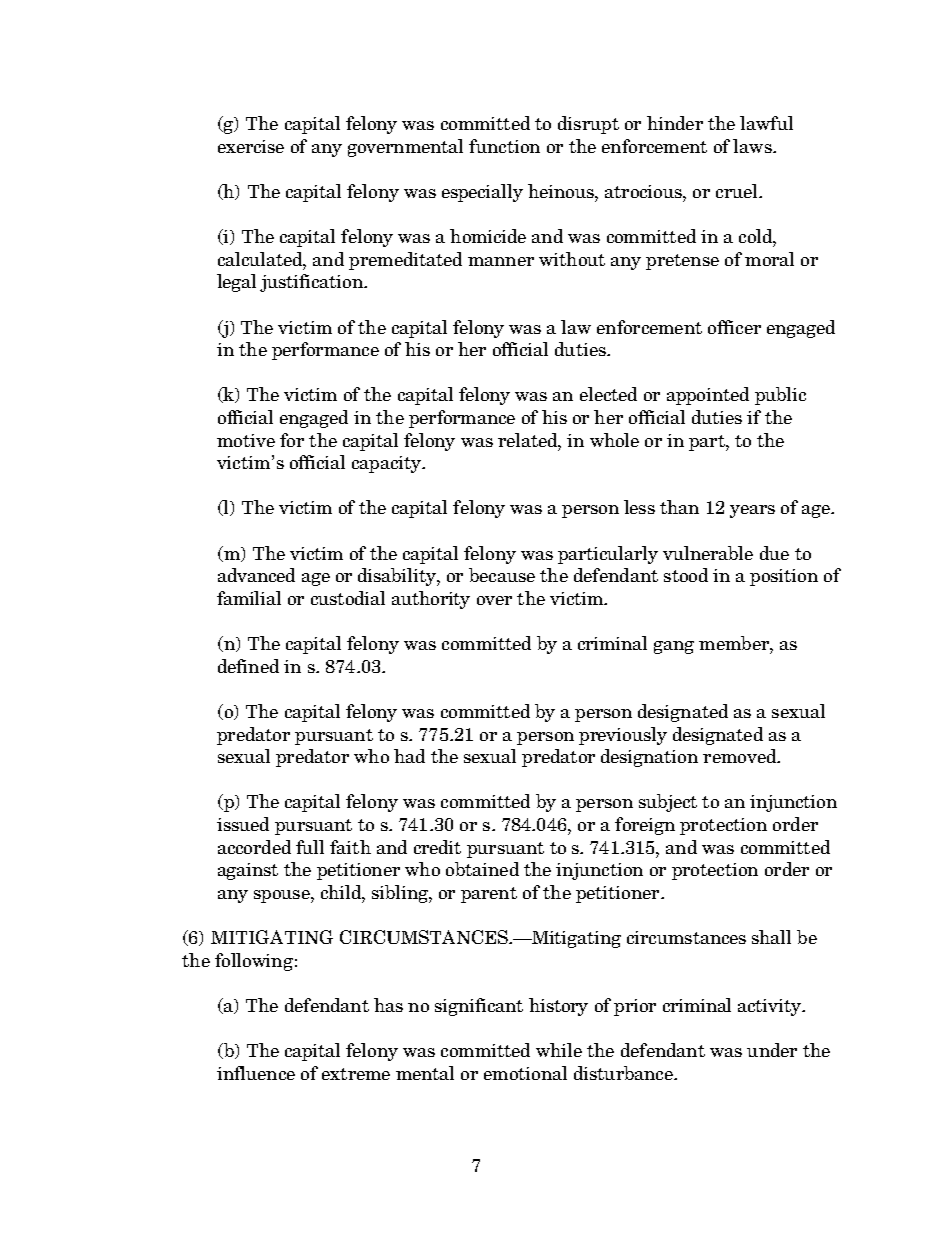  Describe the element at coordinates (251, 146) in the image. I see `exercise` at that location.
